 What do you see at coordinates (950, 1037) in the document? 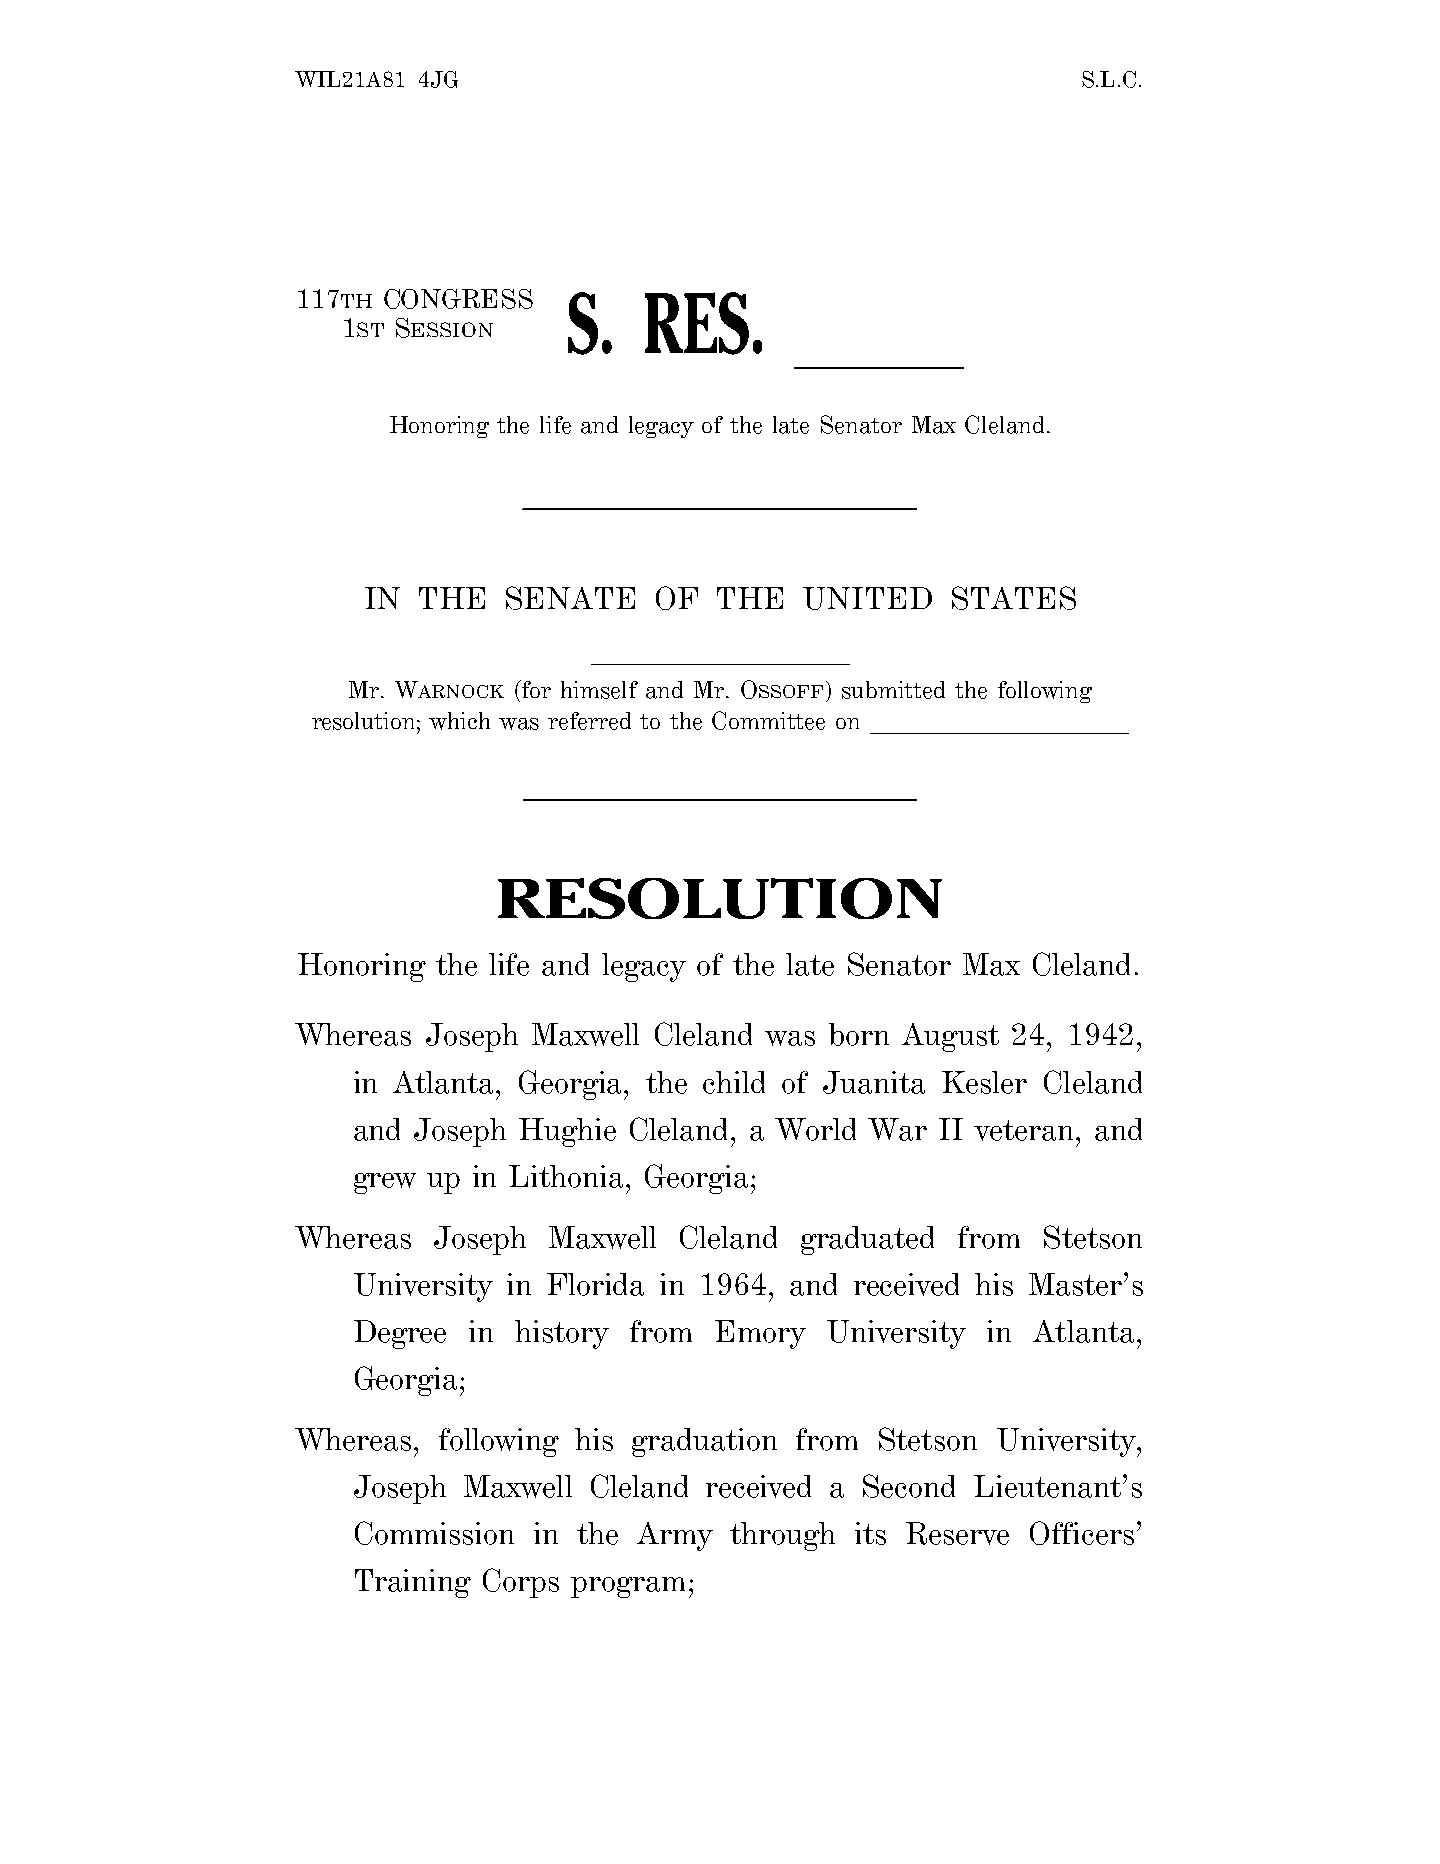
I see `August` at bounding box center [950, 1037].
